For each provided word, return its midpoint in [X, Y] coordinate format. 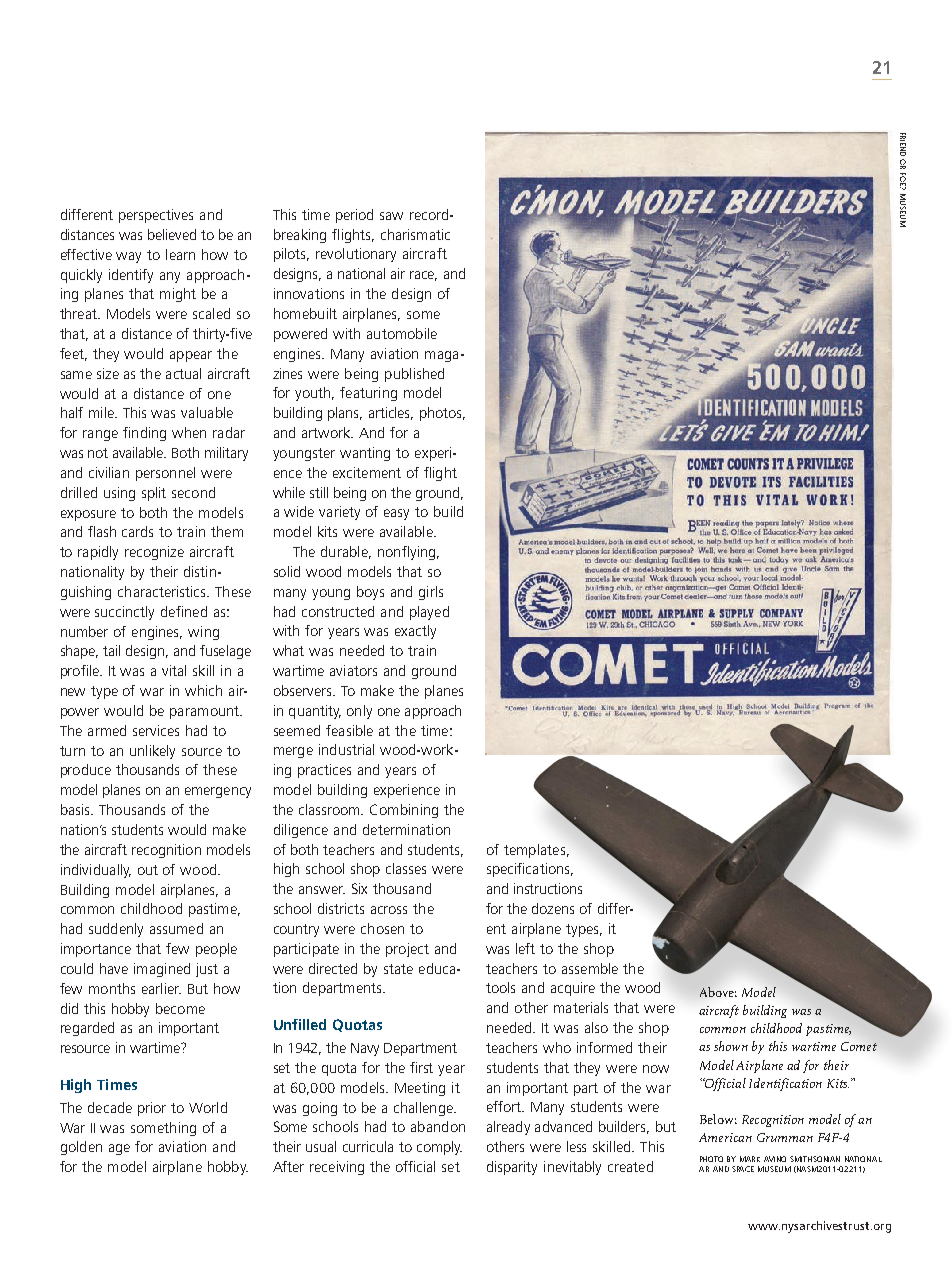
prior [152, 1109]
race [423, 276]
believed [172, 234]
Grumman [785, 1137]
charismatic [415, 234]
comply [439, 1148]
